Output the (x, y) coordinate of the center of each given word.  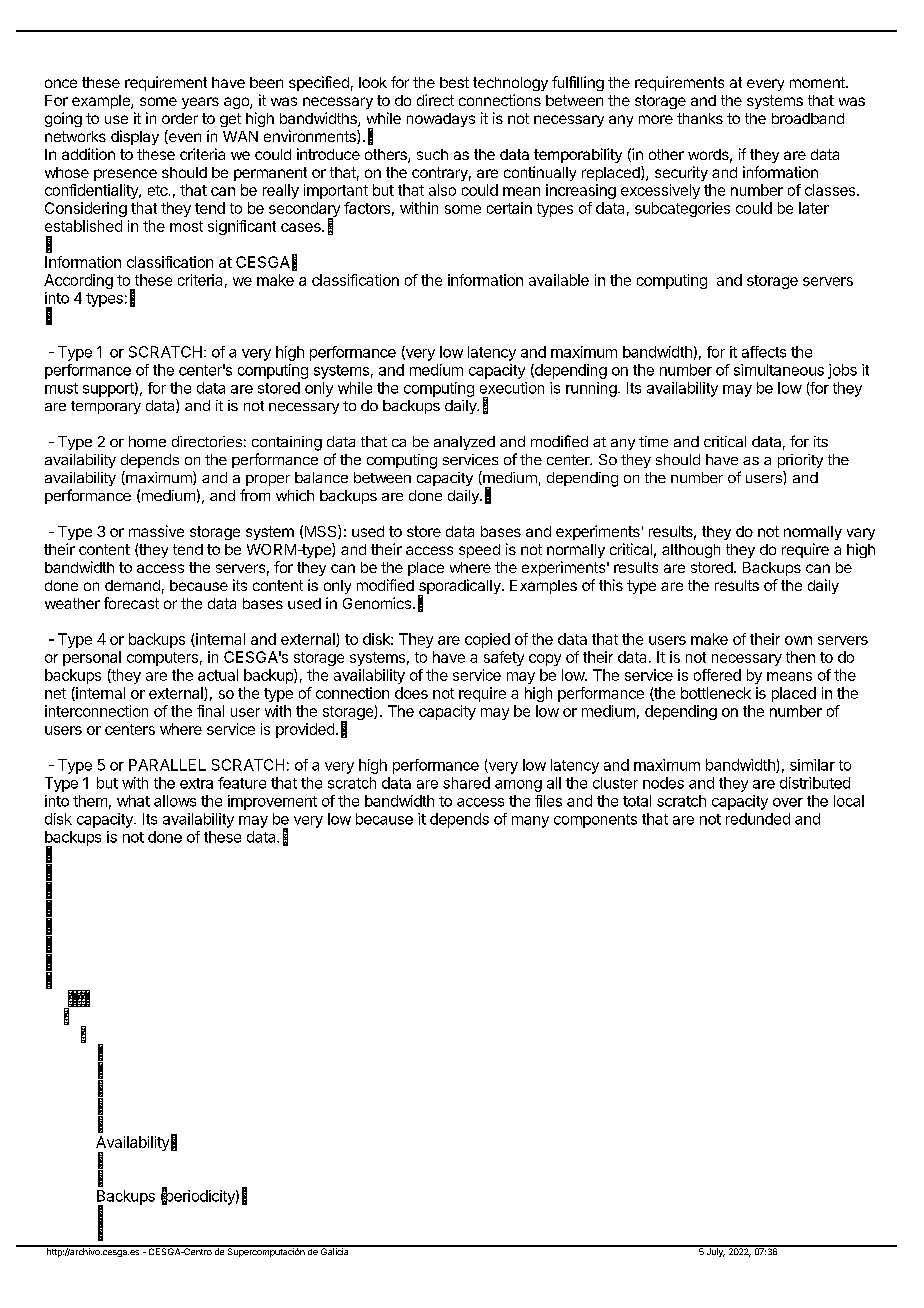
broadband (808, 118)
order (180, 118)
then (800, 657)
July (714, 1251)
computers (162, 659)
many (530, 822)
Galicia (335, 1250)
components (595, 821)
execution (512, 388)
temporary (106, 407)
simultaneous (779, 370)
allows (175, 801)
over (788, 802)
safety (504, 658)
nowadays (441, 120)
